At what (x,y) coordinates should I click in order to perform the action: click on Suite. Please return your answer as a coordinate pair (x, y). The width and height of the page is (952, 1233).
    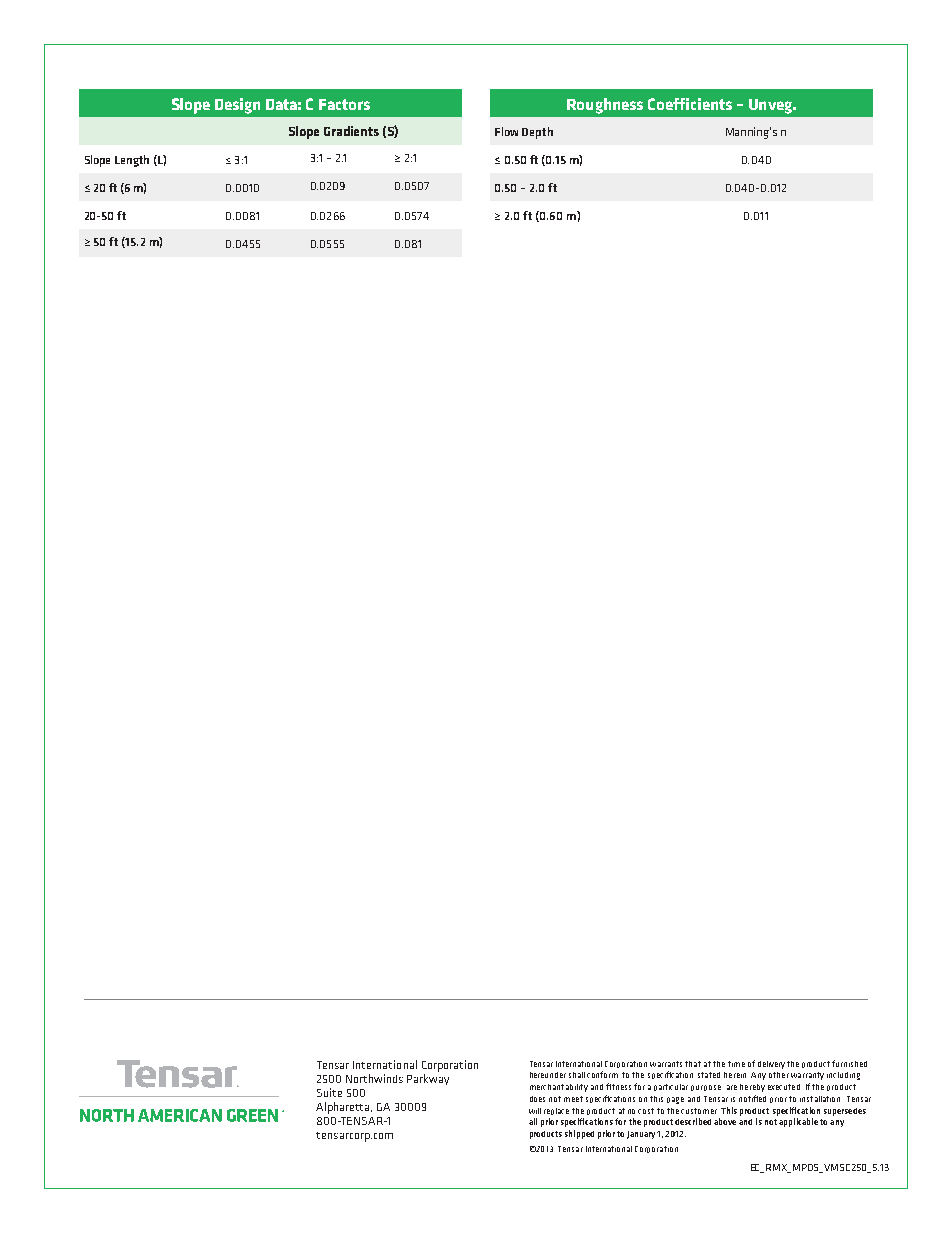
    Looking at the image, I should click on (329, 1092).
